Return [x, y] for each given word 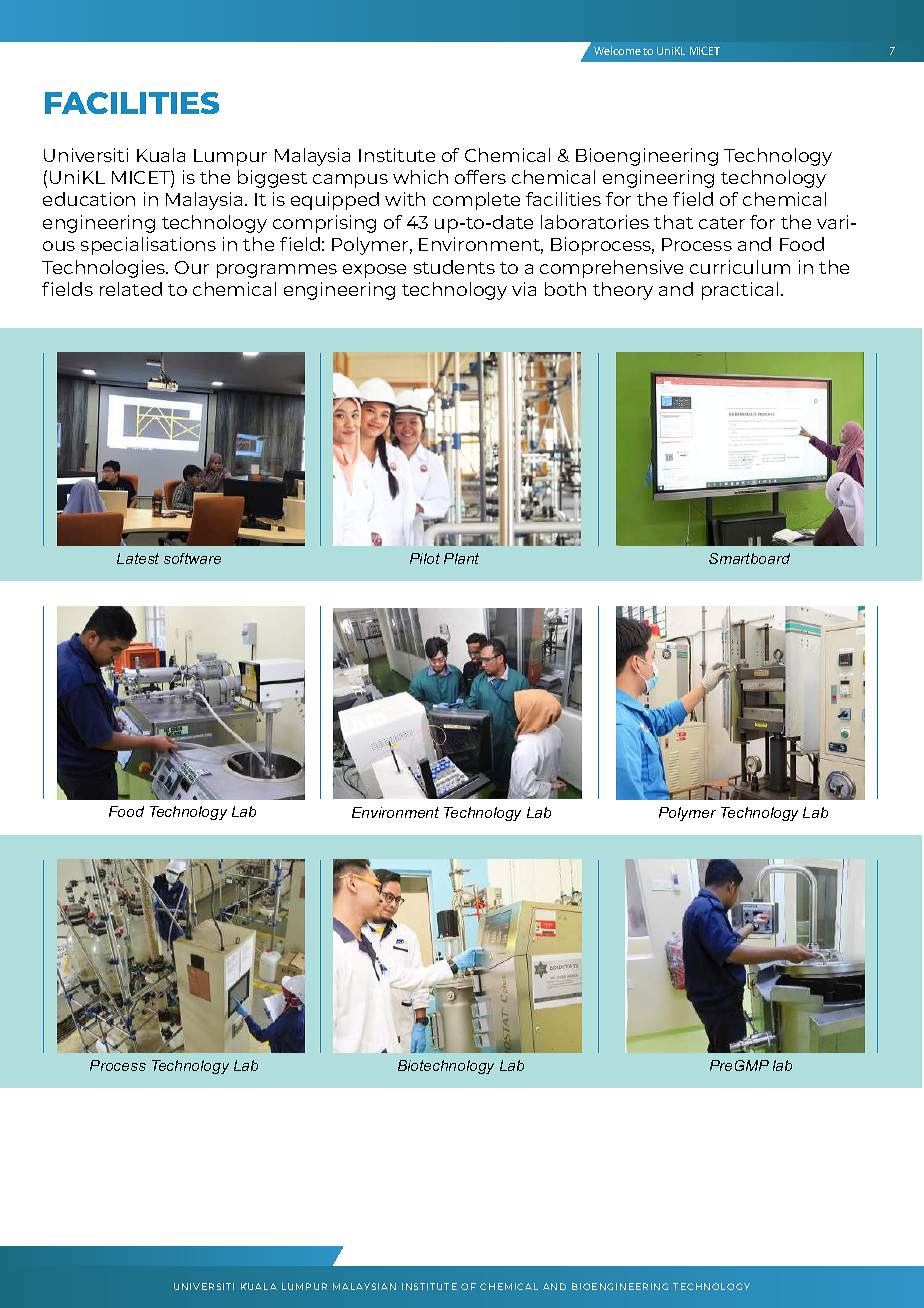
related [131, 289]
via [524, 289]
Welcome [617, 50]
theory [623, 291]
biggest [272, 179]
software [192, 558]
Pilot [425, 558]
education [89, 199]
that [673, 222]
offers [480, 177]
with [405, 199]
